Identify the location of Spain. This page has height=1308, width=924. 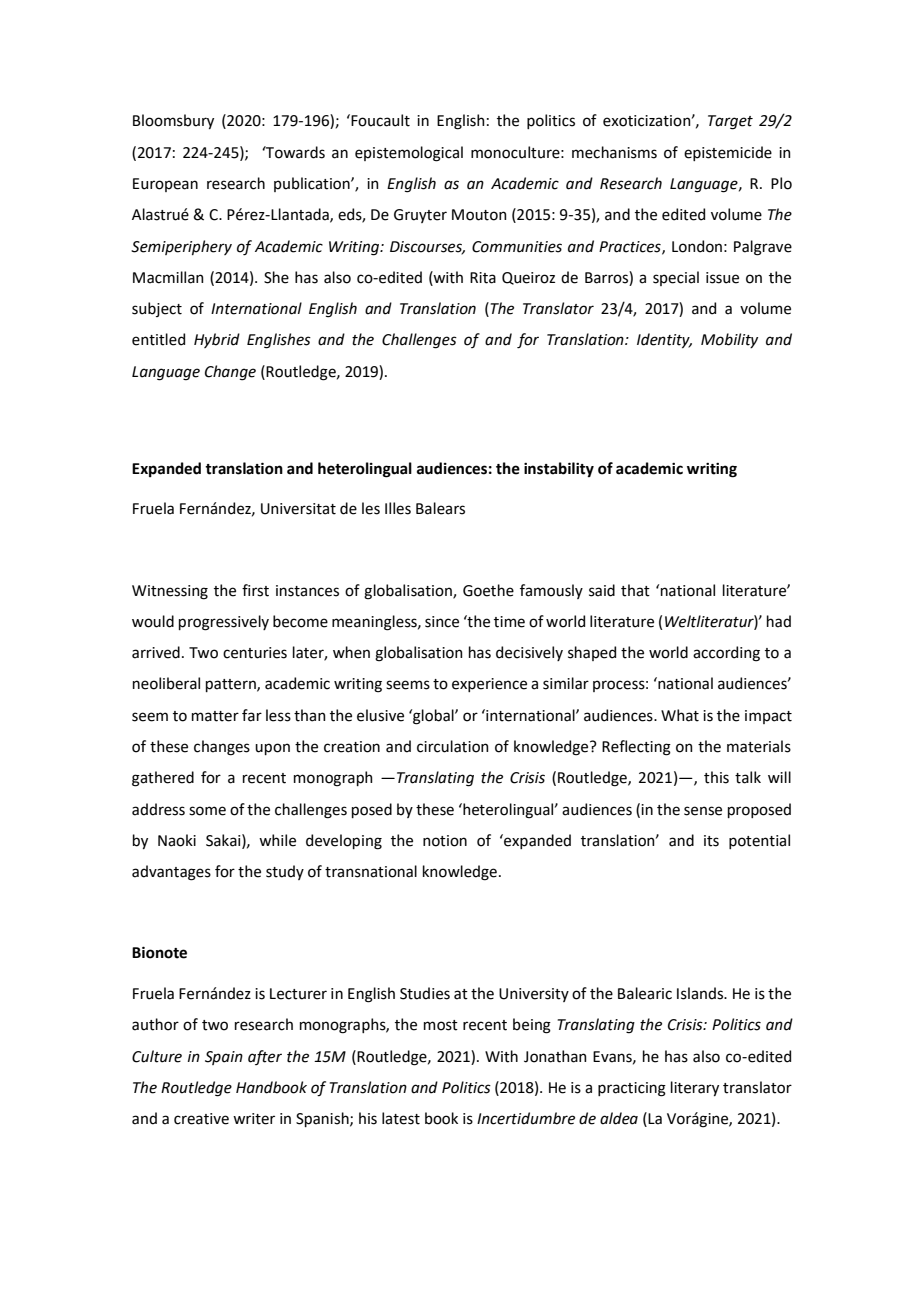
(224, 1058).
